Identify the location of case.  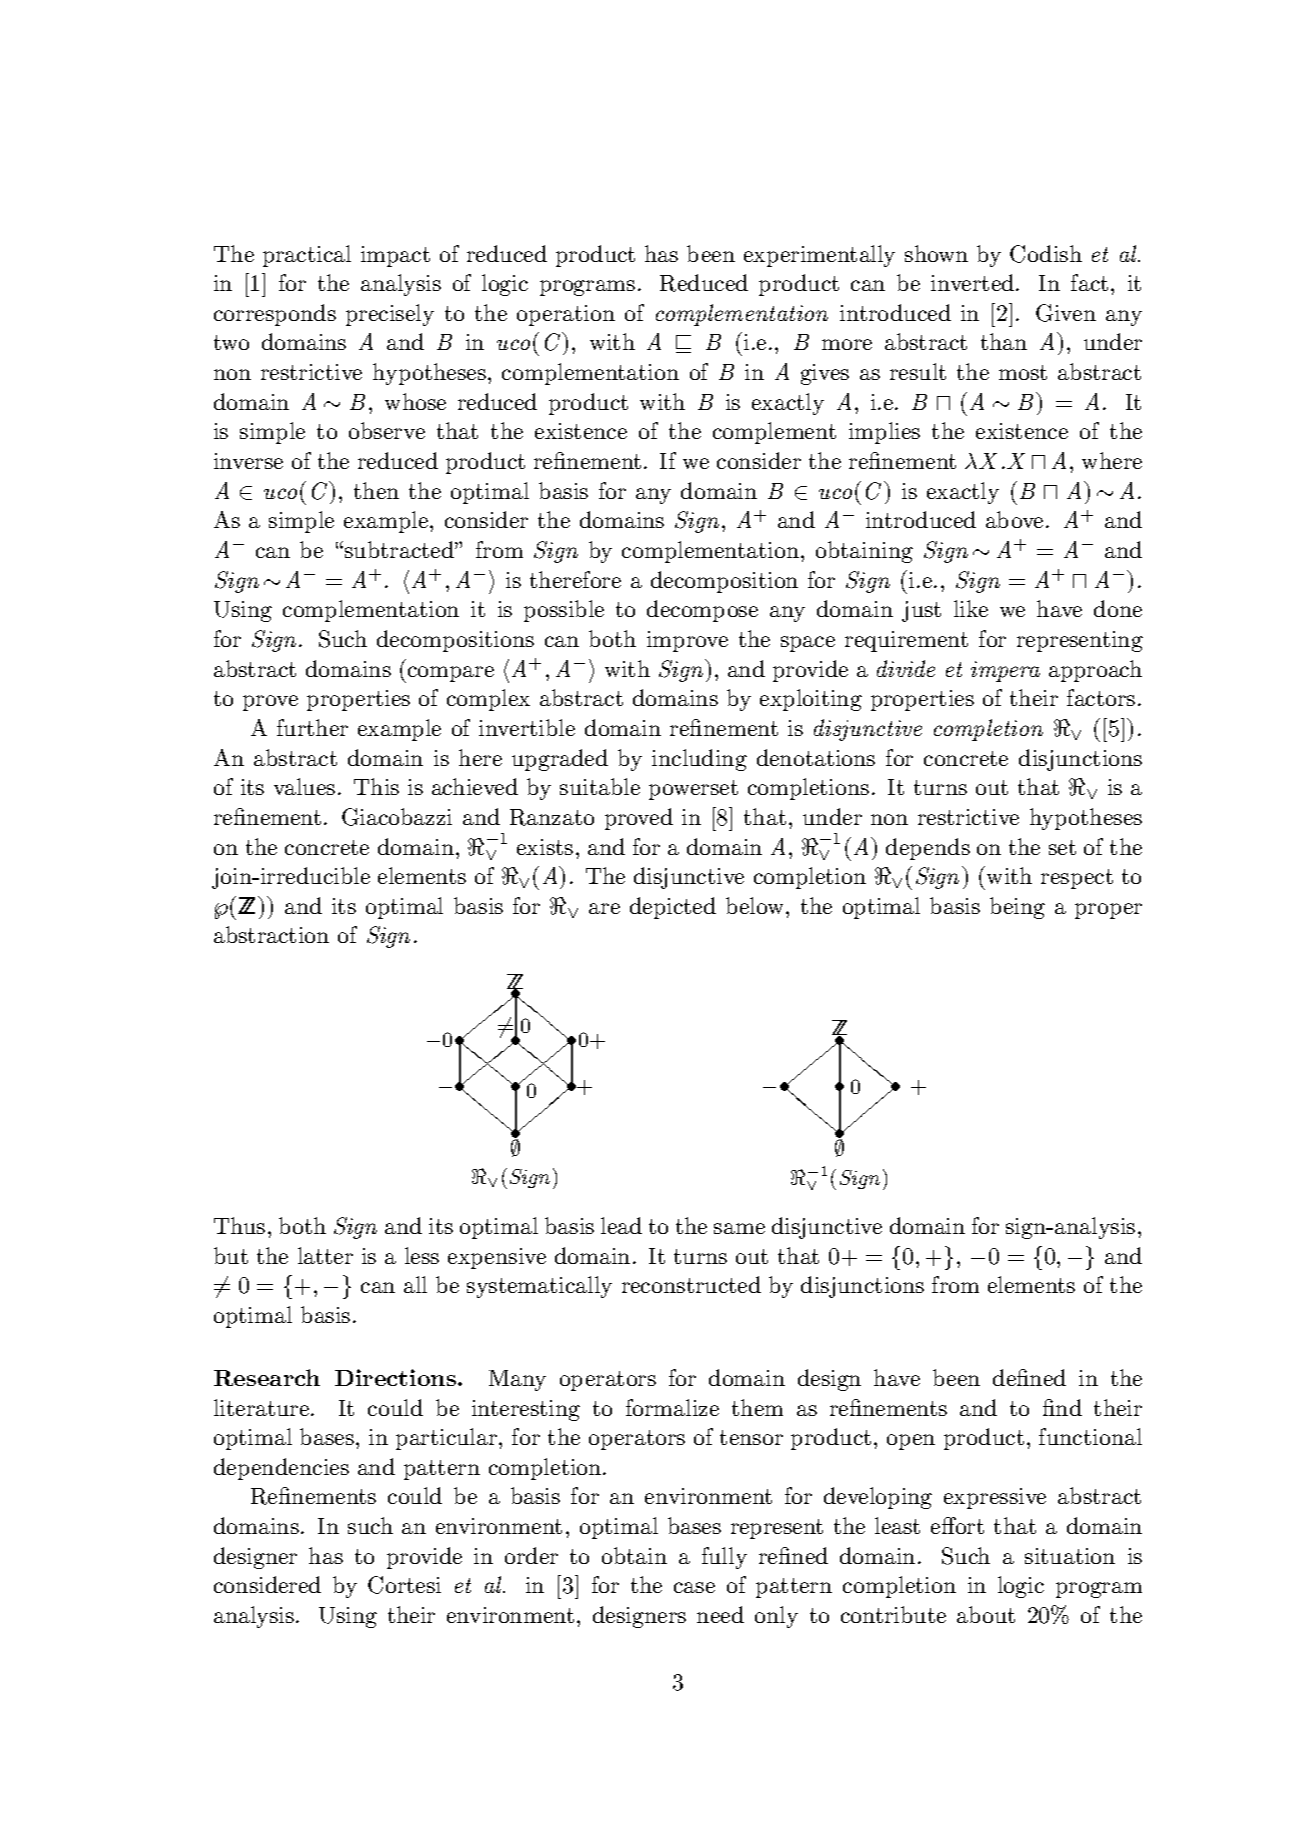
(694, 1587).
